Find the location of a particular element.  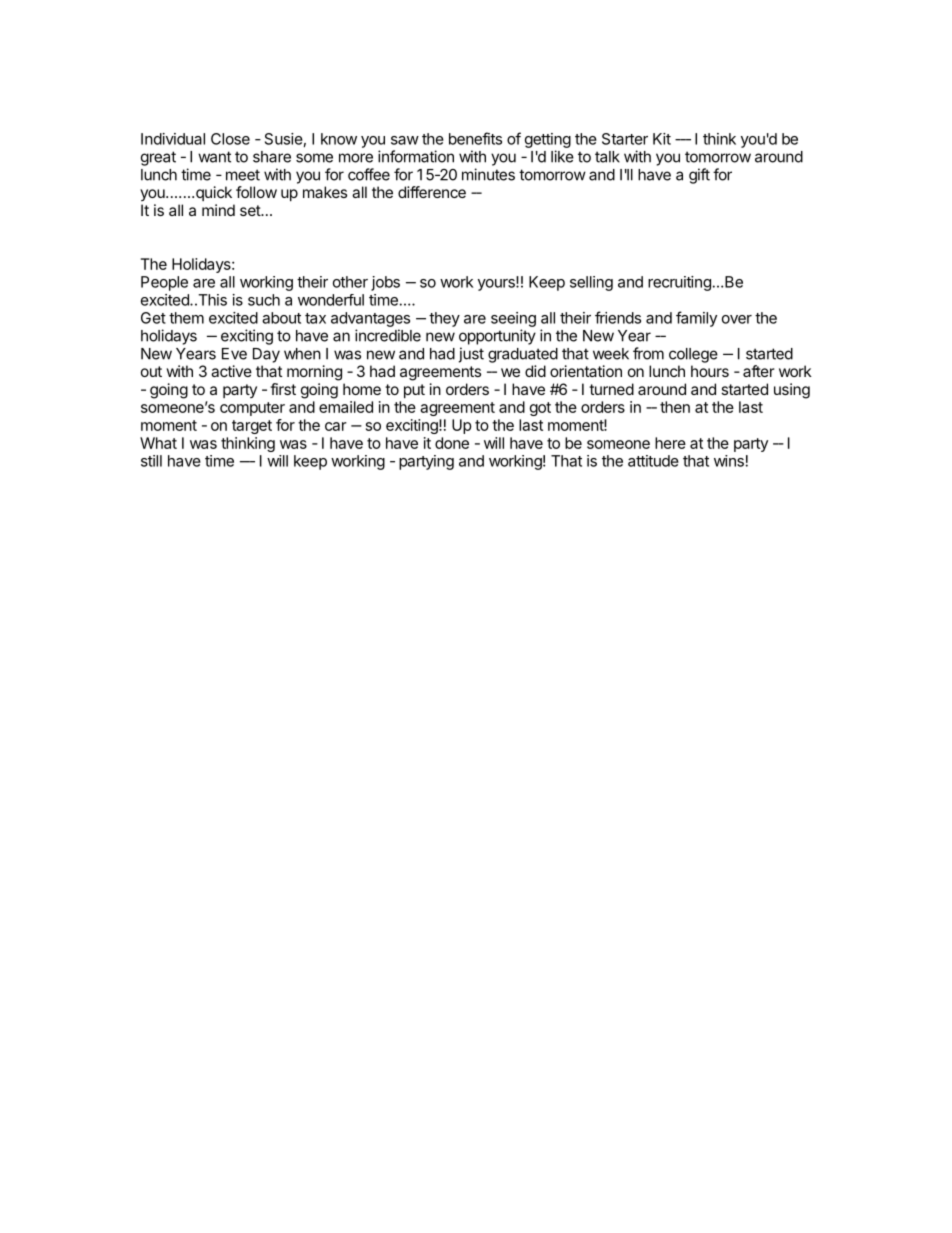

What is located at coordinates (158, 443).
